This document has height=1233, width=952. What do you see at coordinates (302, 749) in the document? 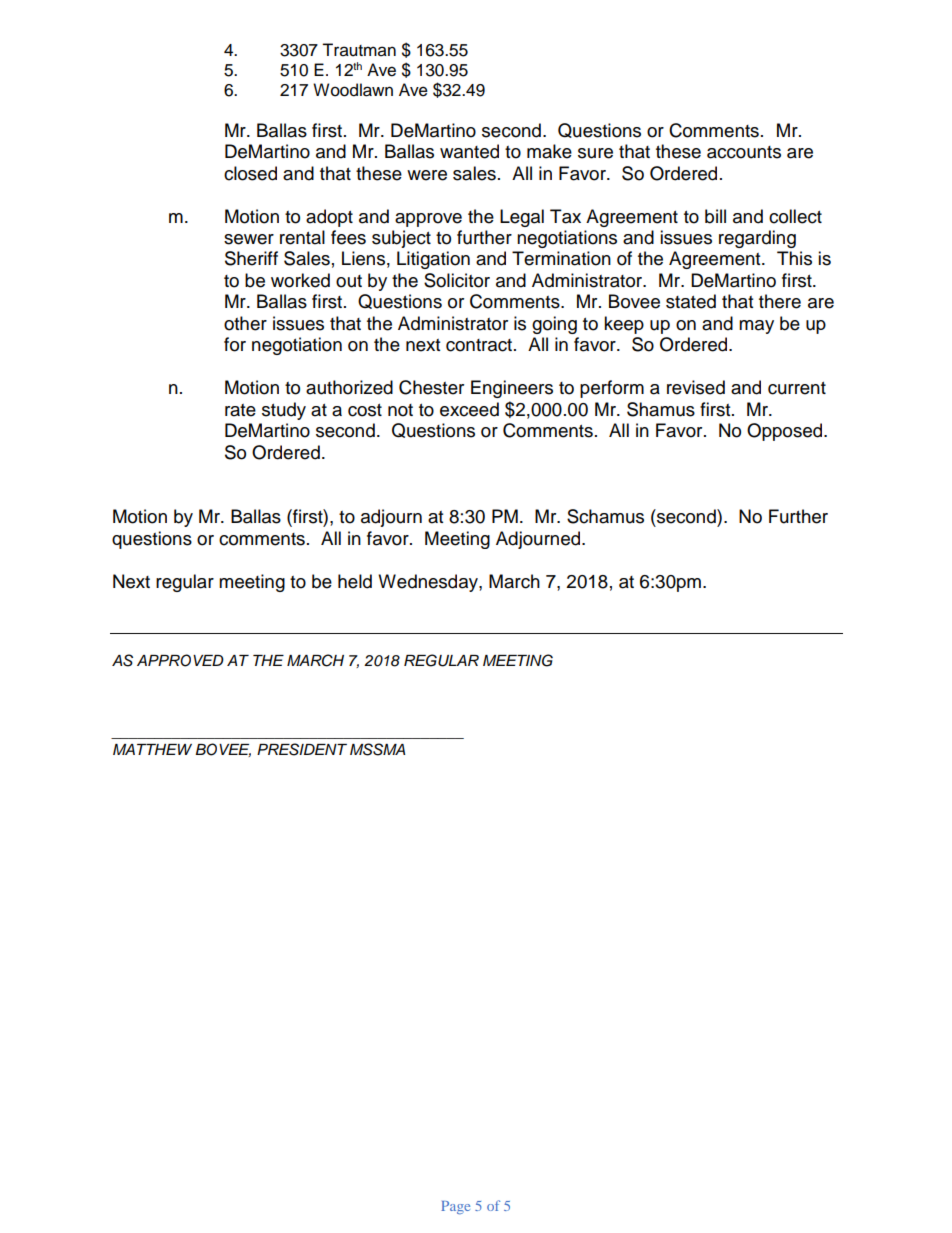
I see `PRESIDENT` at bounding box center [302, 749].
